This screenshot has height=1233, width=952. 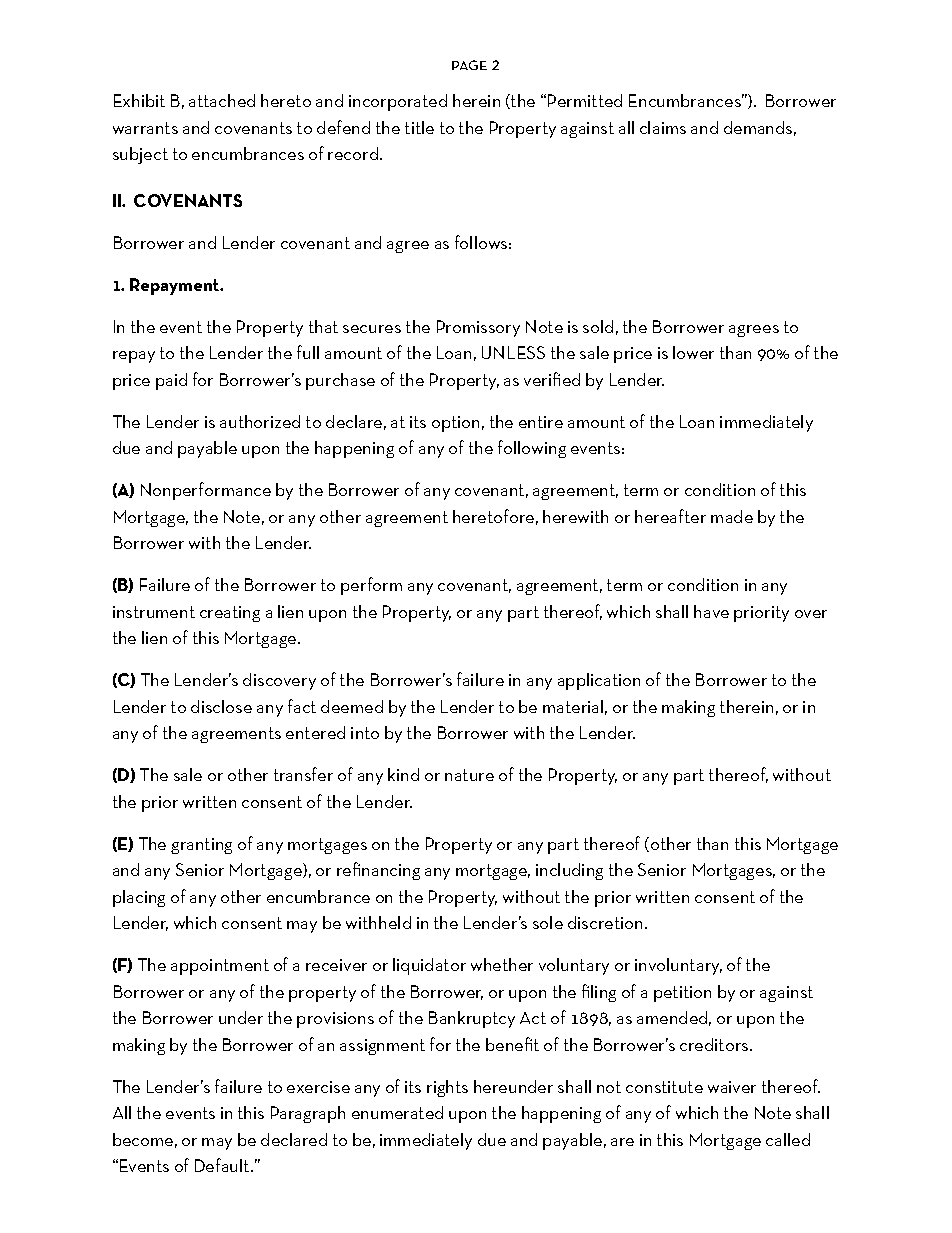 What do you see at coordinates (693, 352) in the screenshot?
I see `lower` at bounding box center [693, 352].
